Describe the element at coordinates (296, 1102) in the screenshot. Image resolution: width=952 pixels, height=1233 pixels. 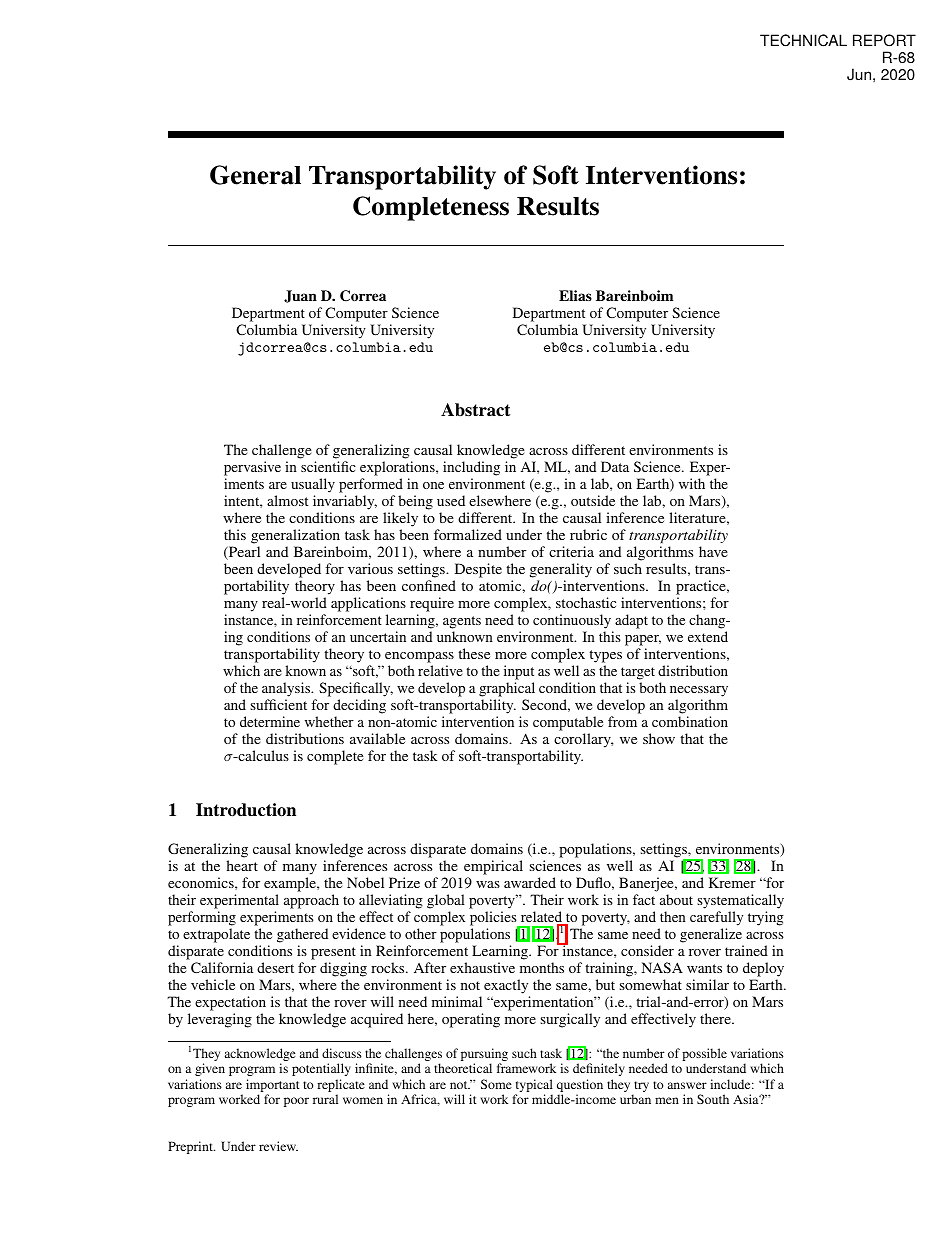
I see `poor` at that location.
